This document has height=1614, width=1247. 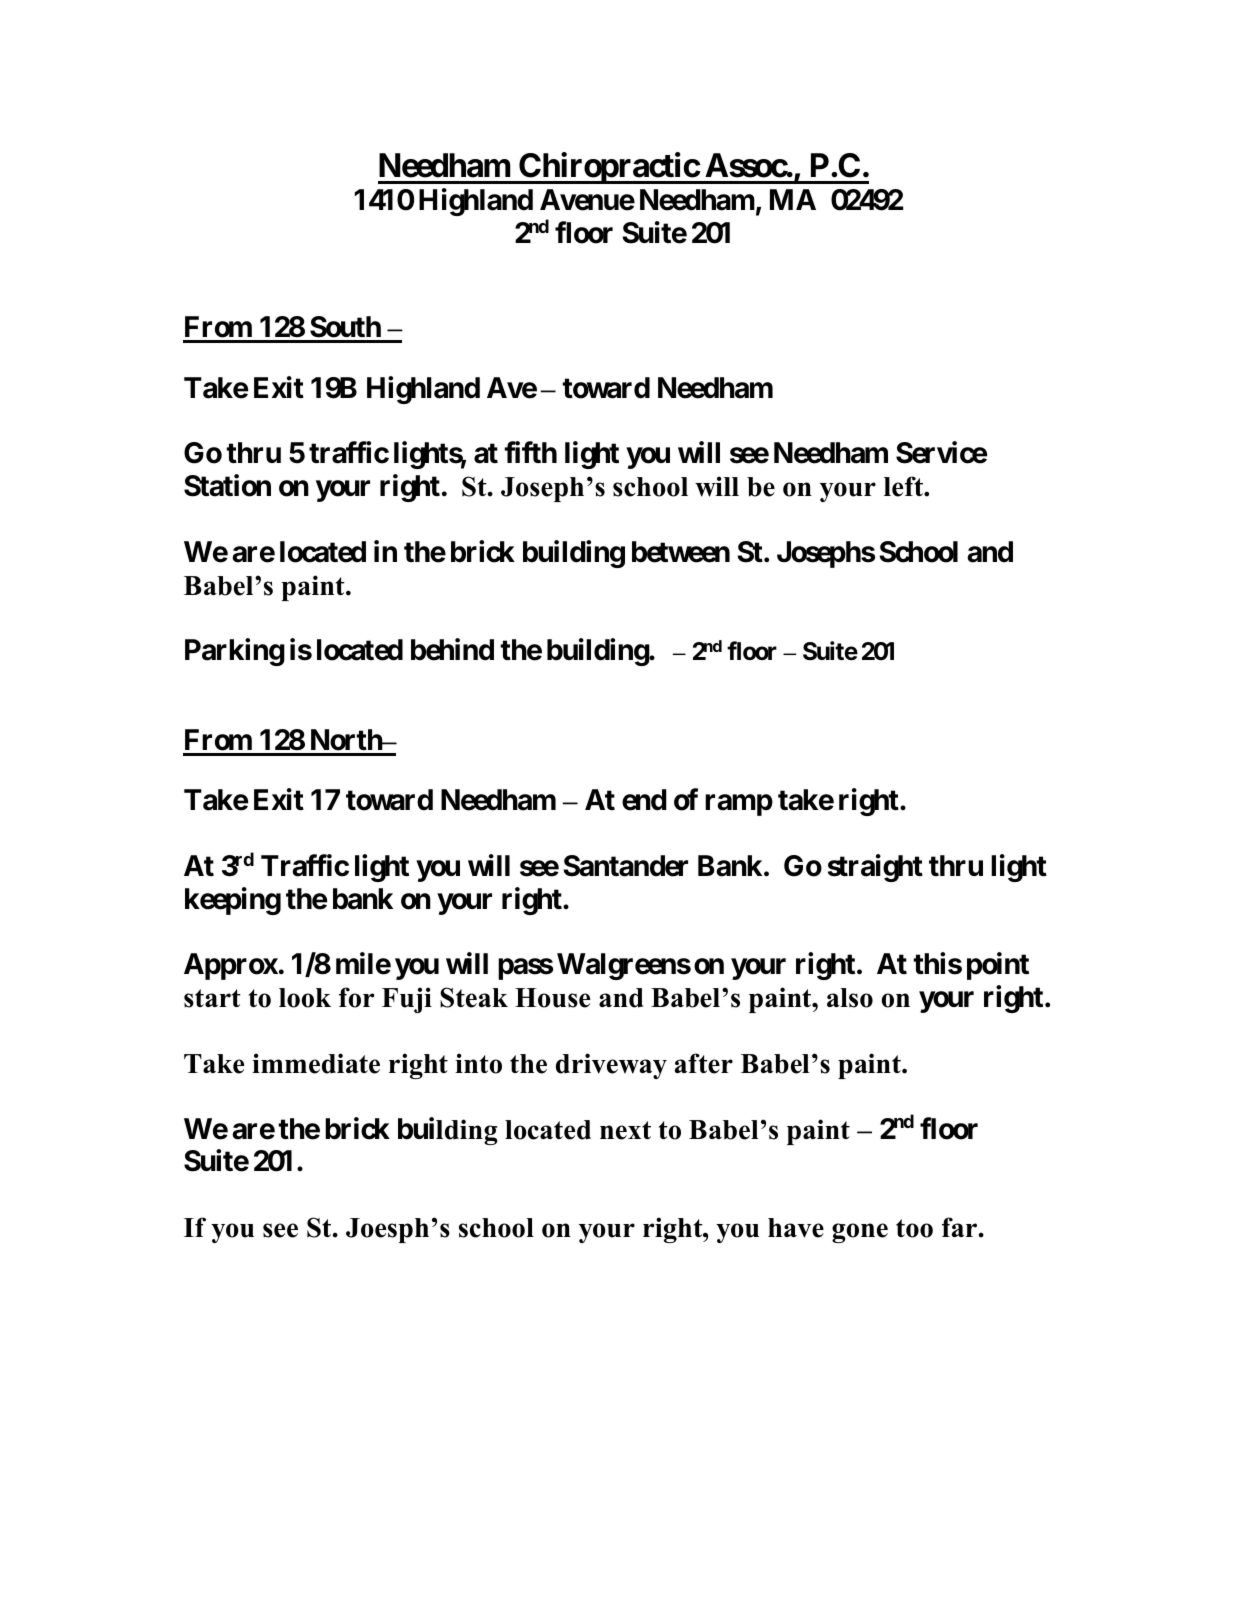 What do you see at coordinates (625, 1130) in the document?
I see `next` at bounding box center [625, 1130].
